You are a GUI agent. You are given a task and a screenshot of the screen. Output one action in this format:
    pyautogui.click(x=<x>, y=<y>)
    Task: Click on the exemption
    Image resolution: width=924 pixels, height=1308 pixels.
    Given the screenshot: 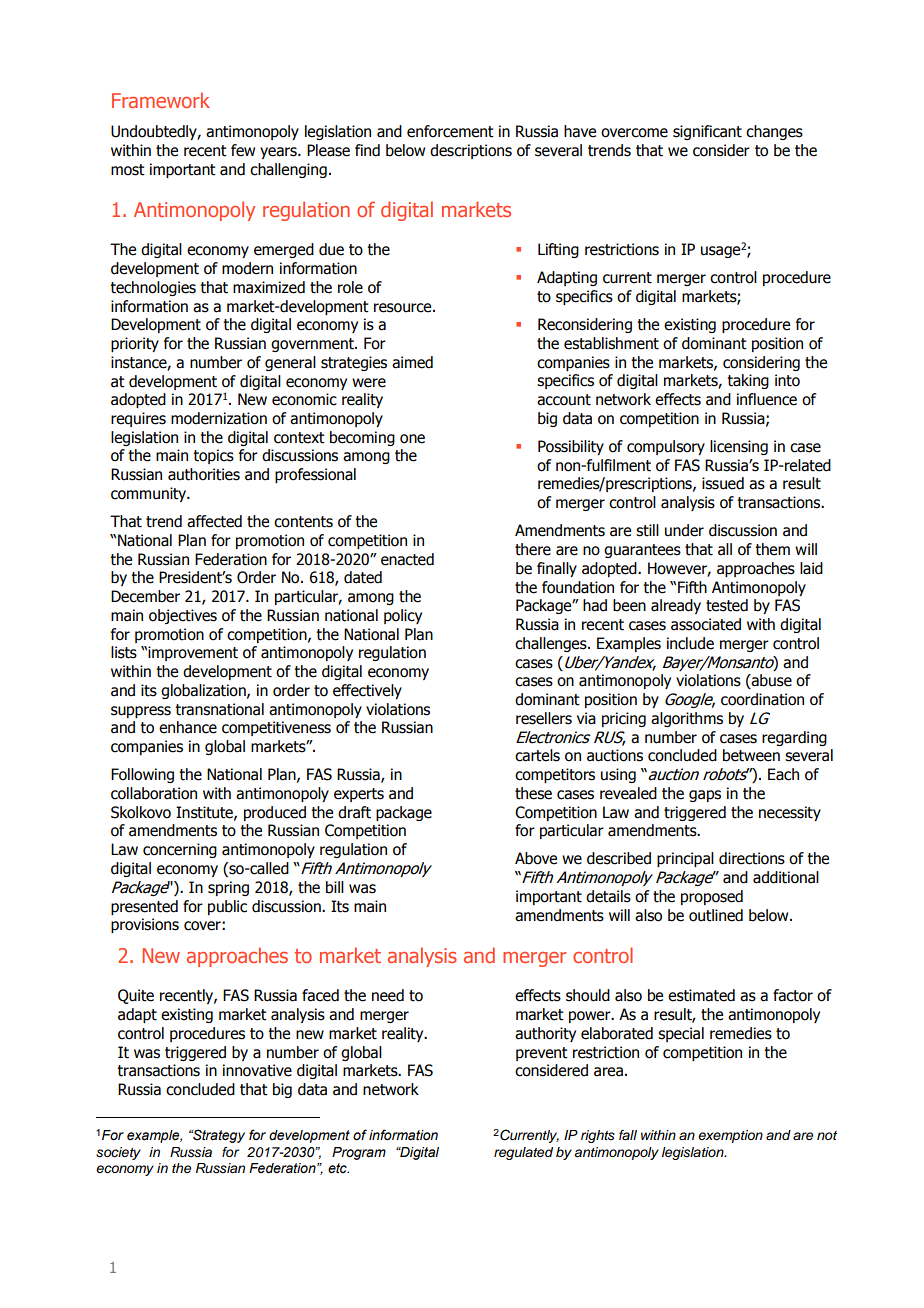 What is the action you would take?
    pyautogui.click(x=730, y=1136)
